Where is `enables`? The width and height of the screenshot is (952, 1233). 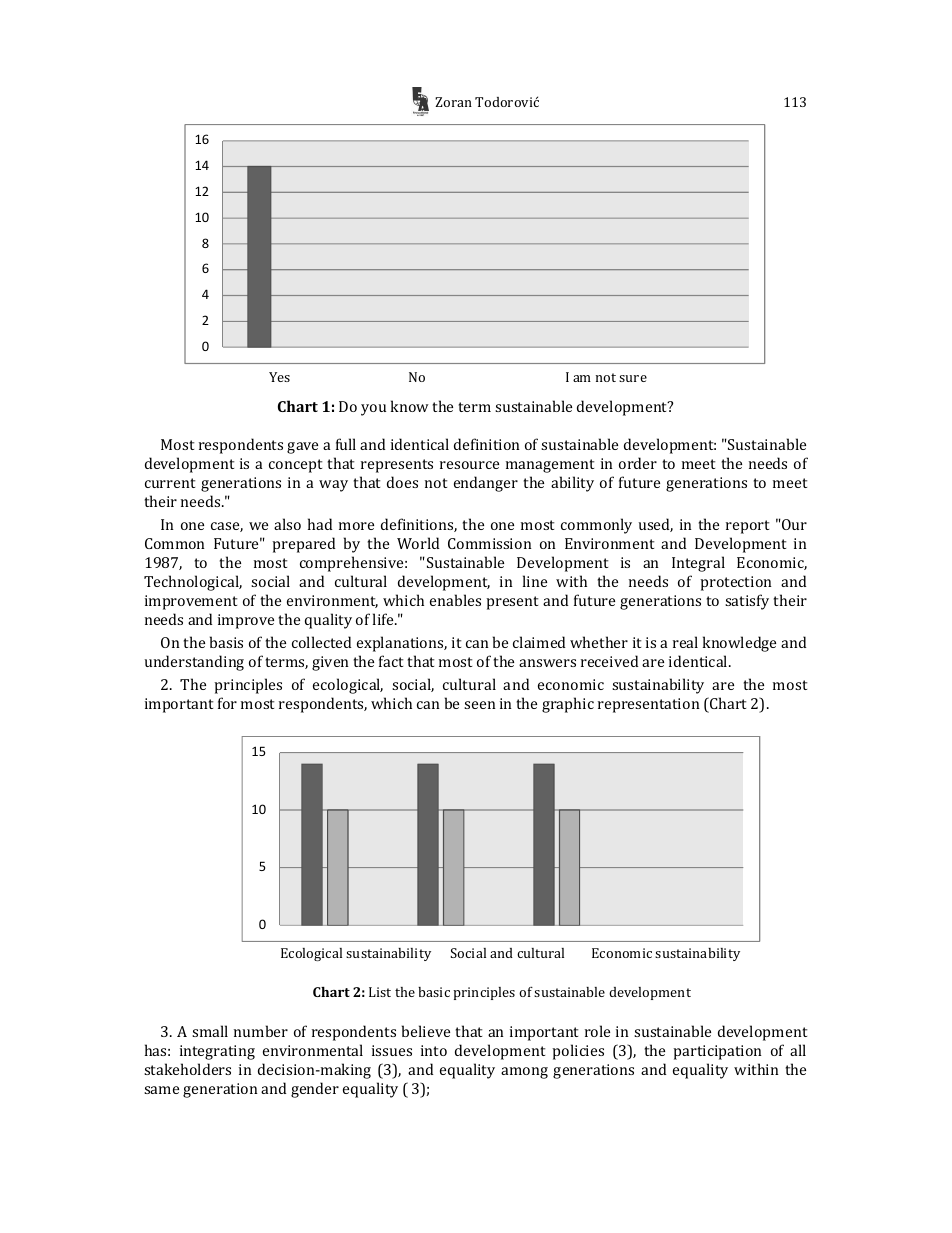 enables is located at coordinates (455, 600).
